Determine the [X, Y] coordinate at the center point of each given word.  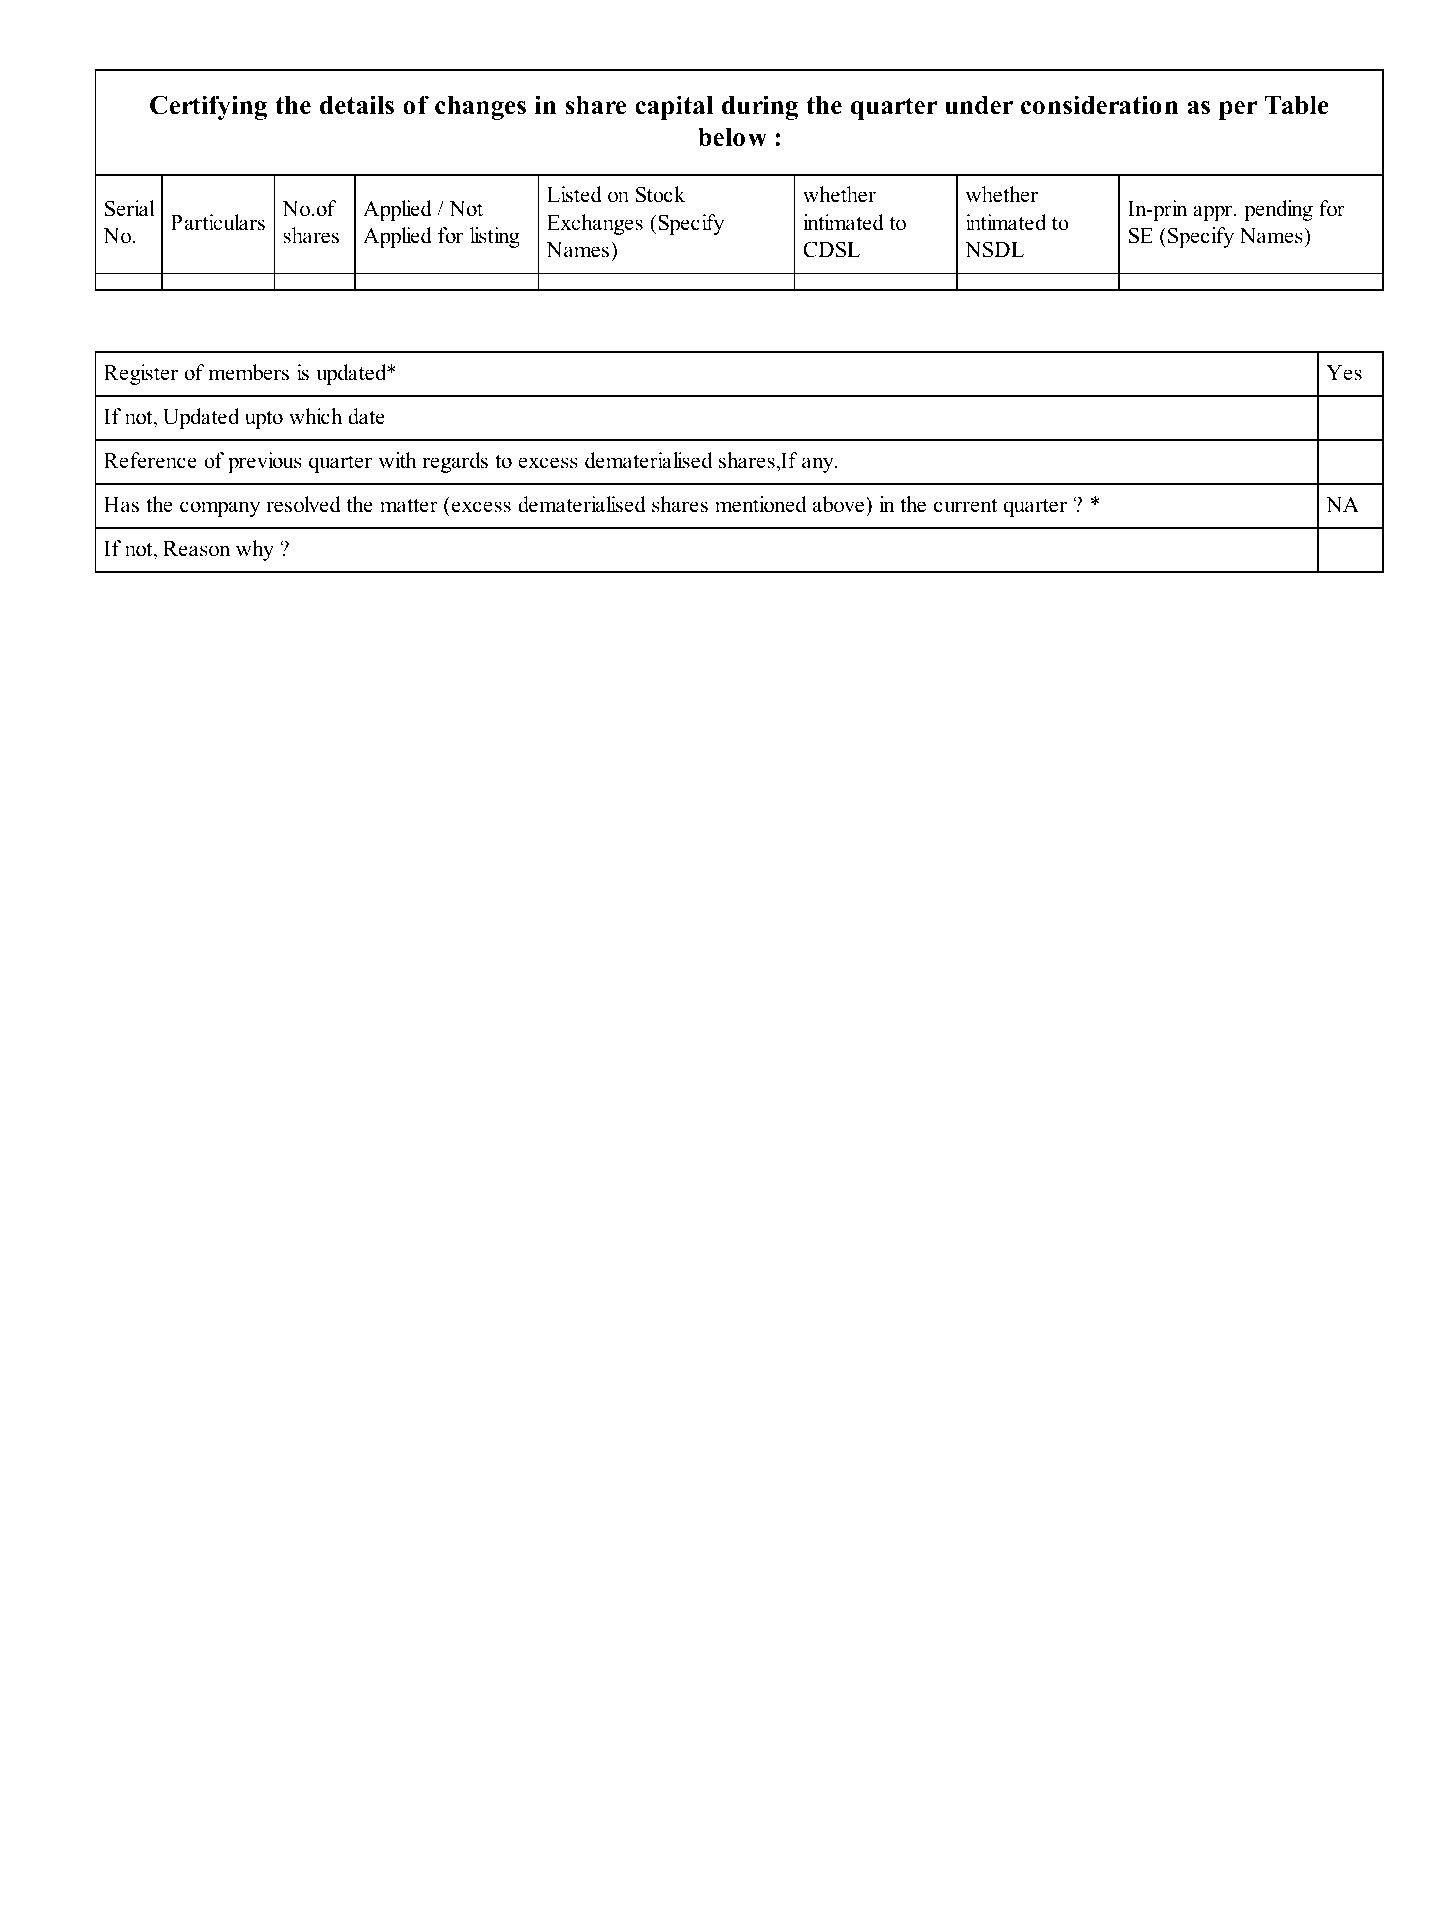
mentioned [760, 504]
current [965, 505]
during [760, 107]
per [1238, 110]
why [255, 550]
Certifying [208, 107]
